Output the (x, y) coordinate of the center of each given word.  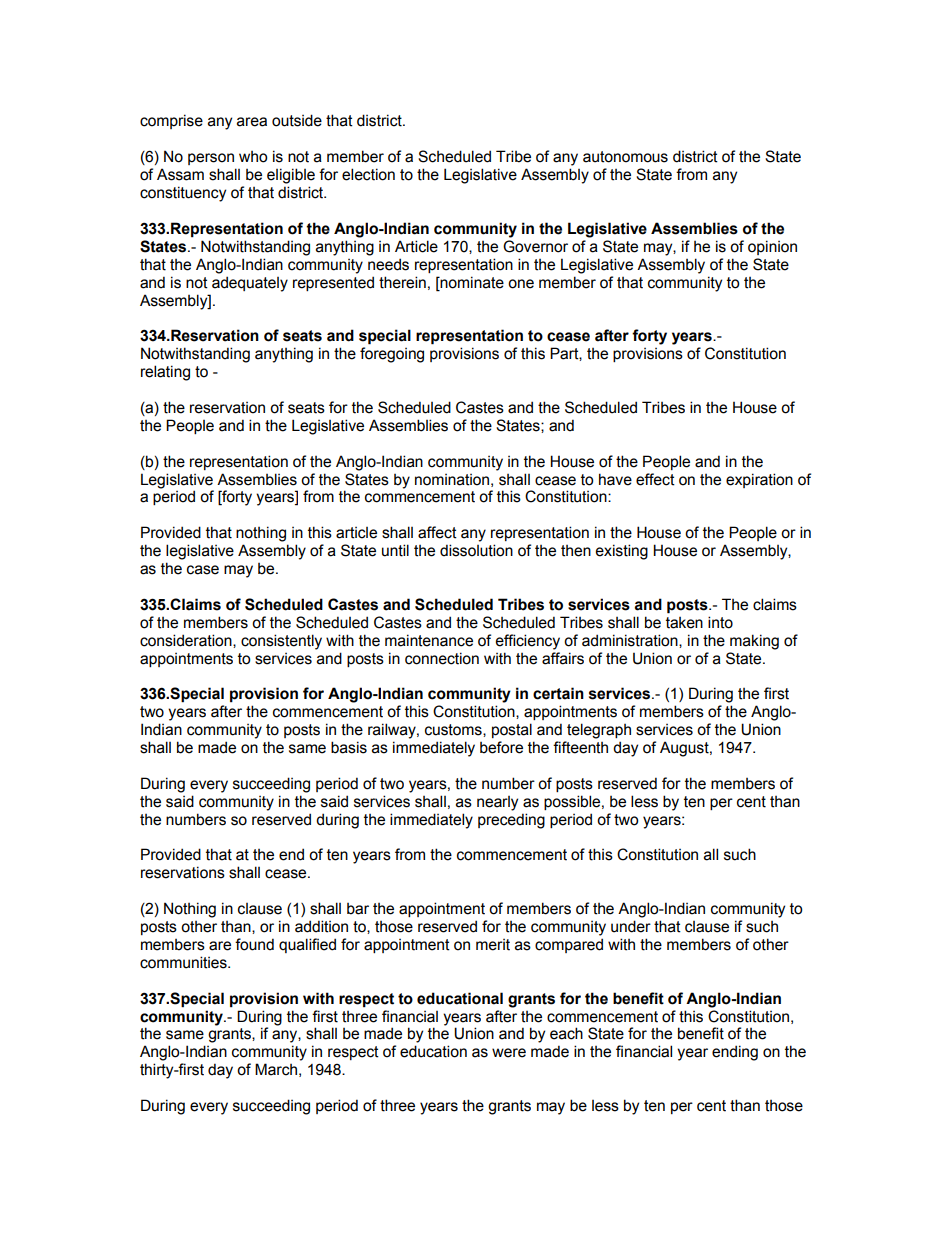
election (368, 174)
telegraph (599, 731)
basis (349, 747)
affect (437, 532)
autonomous (625, 157)
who (253, 157)
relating (165, 373)
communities (184, 962)
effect (655, 479)
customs (454, 730)
